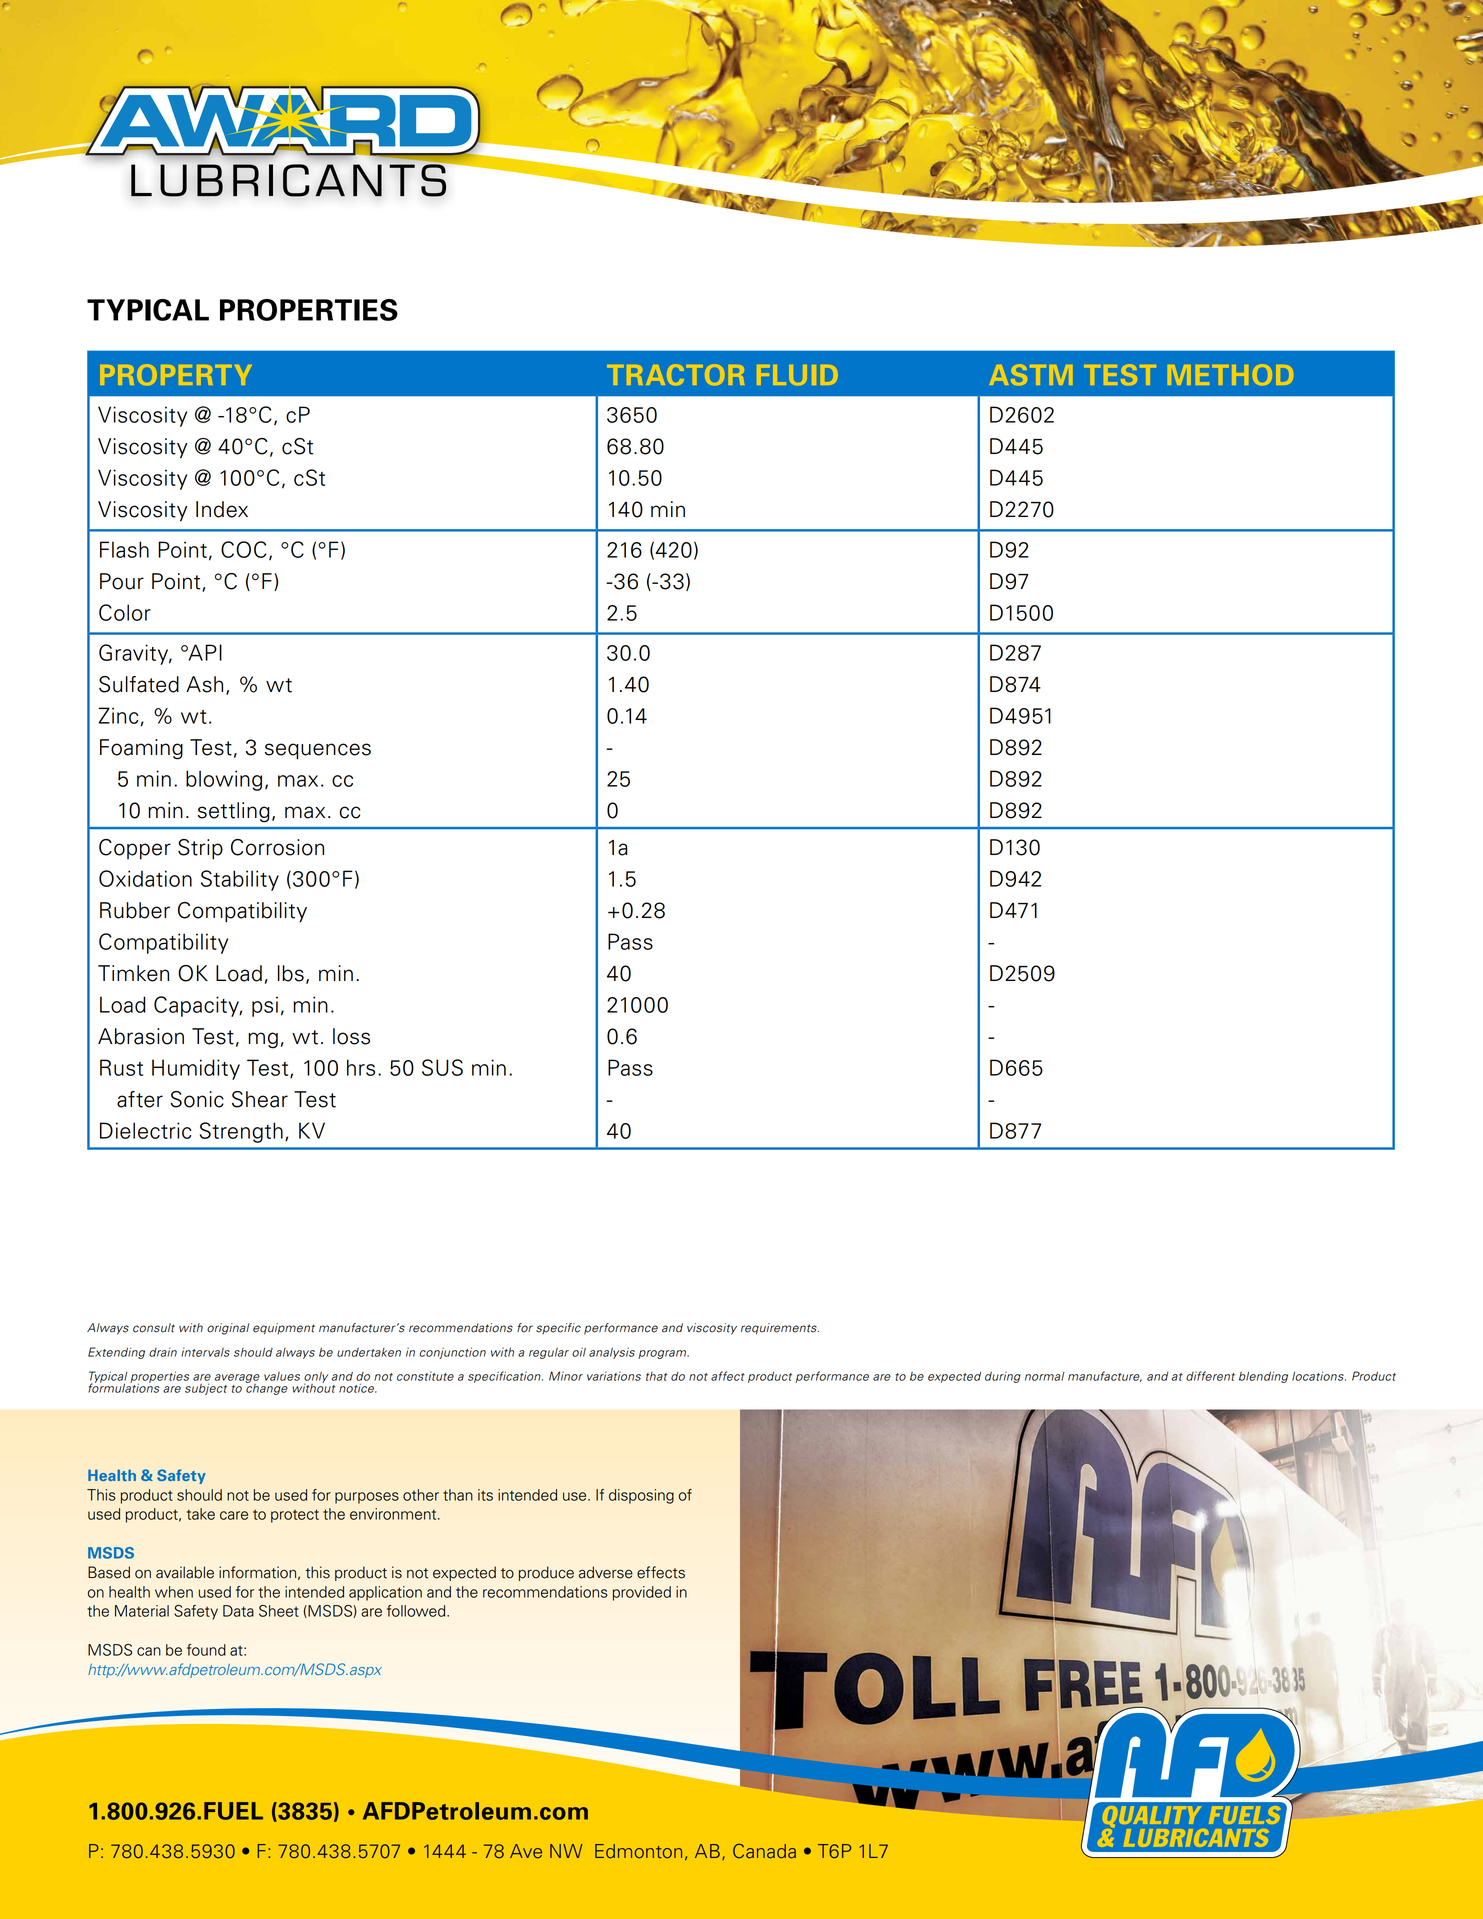 The width and height of the page is (1483, 1919). What do you see at coordinates (260, 1099) in the page?
I see `Shear` at bounding box center [260, 1099].
